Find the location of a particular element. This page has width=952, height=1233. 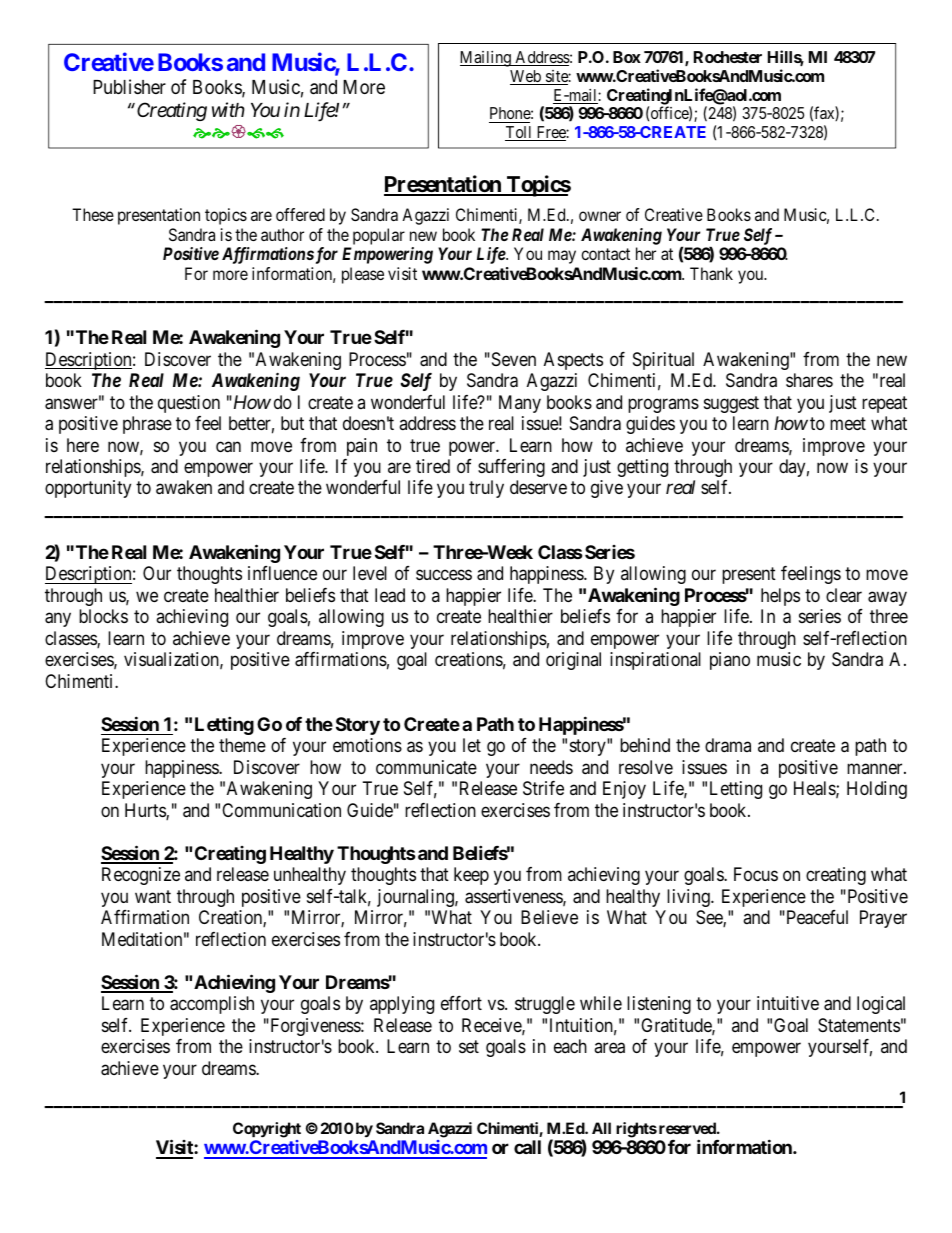

meet is located at coordinates (848, 423).
